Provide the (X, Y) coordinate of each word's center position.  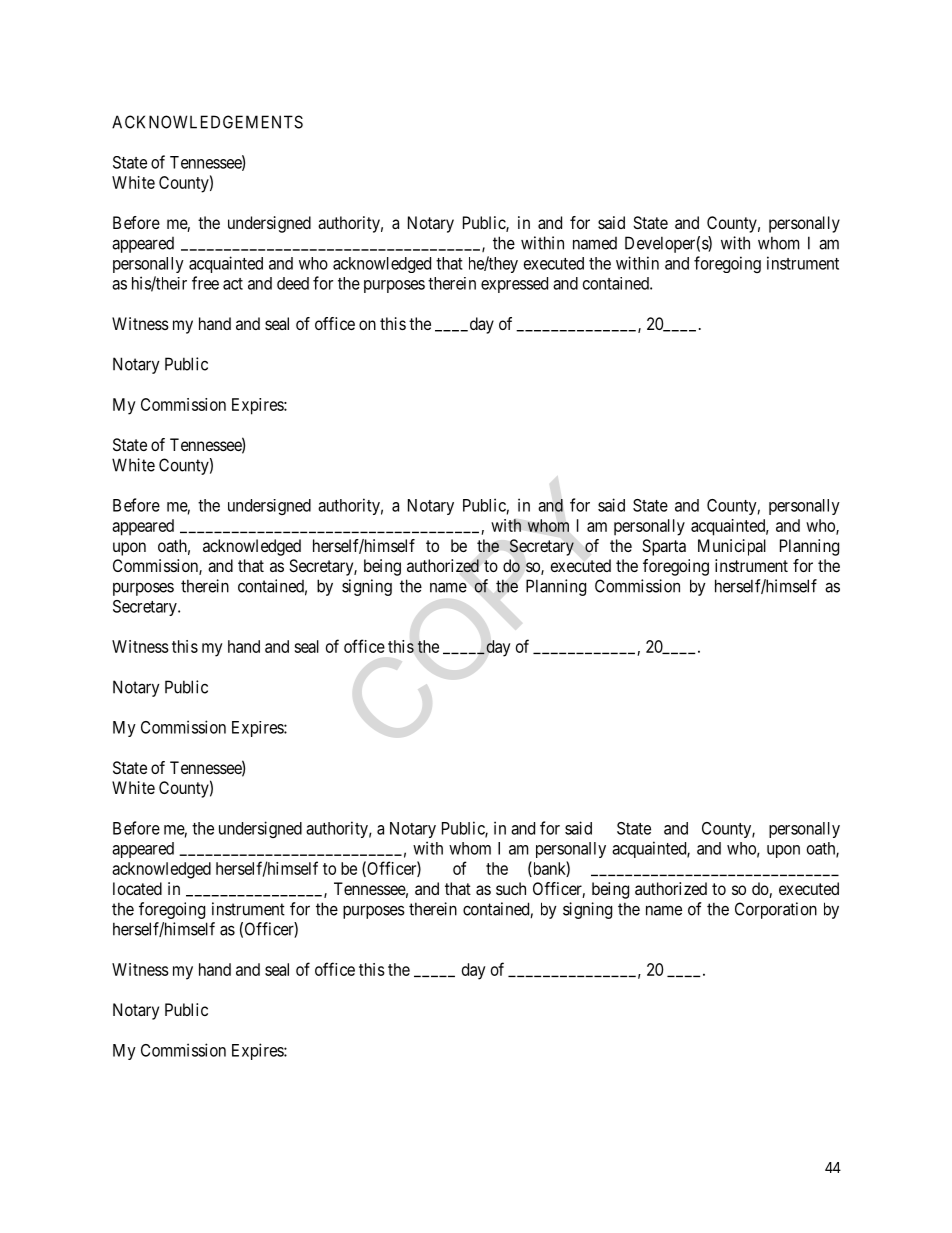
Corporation (776, 910)
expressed (514, 285)
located (137, 888)
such (511, 888)
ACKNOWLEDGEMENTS (207, 122)
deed (293, 283)
